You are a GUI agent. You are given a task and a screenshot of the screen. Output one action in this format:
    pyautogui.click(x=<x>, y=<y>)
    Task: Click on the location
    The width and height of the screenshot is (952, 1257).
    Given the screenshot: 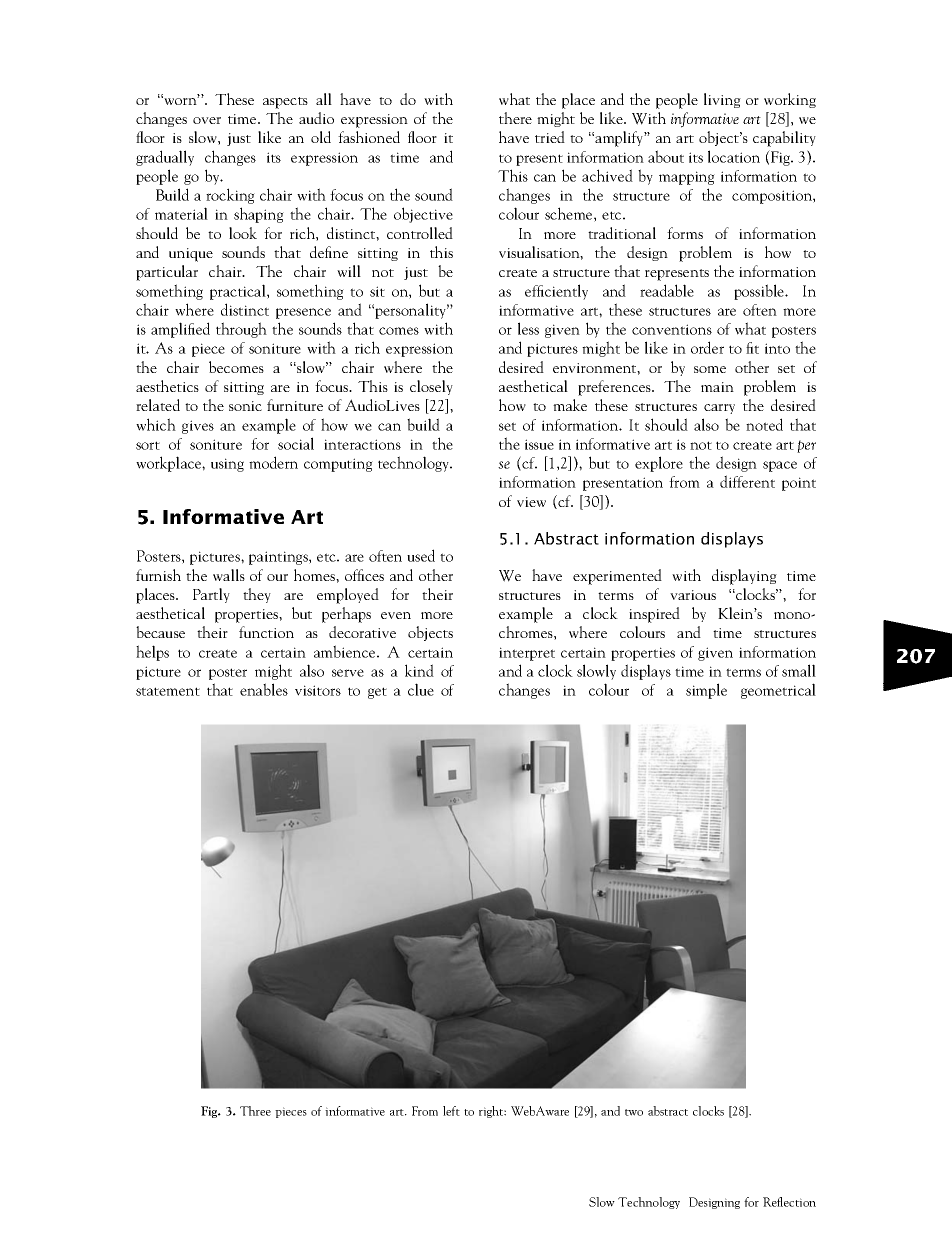 What is the action you would take?
    pyautogui.click(x=734, y=156)
